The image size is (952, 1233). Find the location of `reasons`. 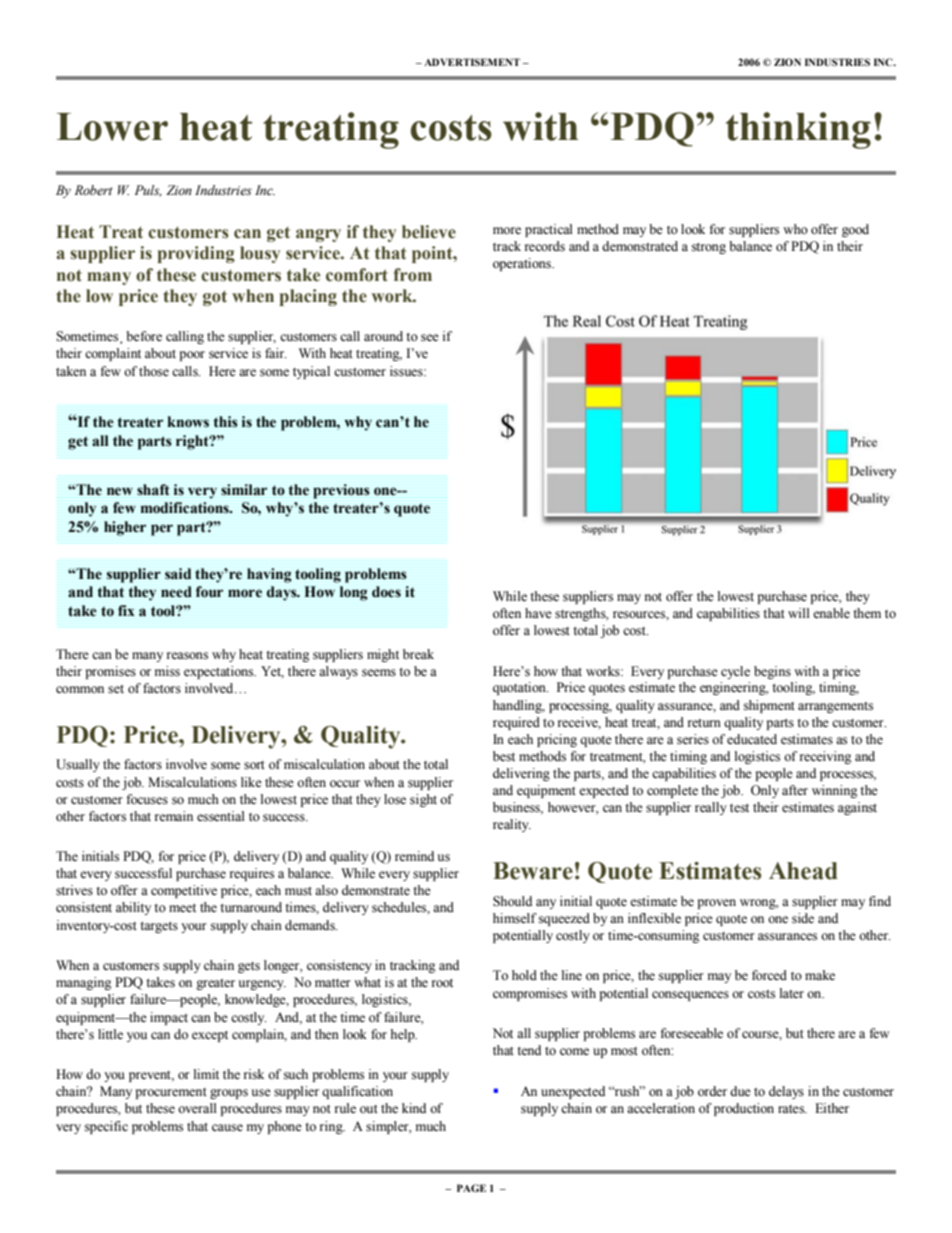

reasons is located at coordinates (187, 656).
